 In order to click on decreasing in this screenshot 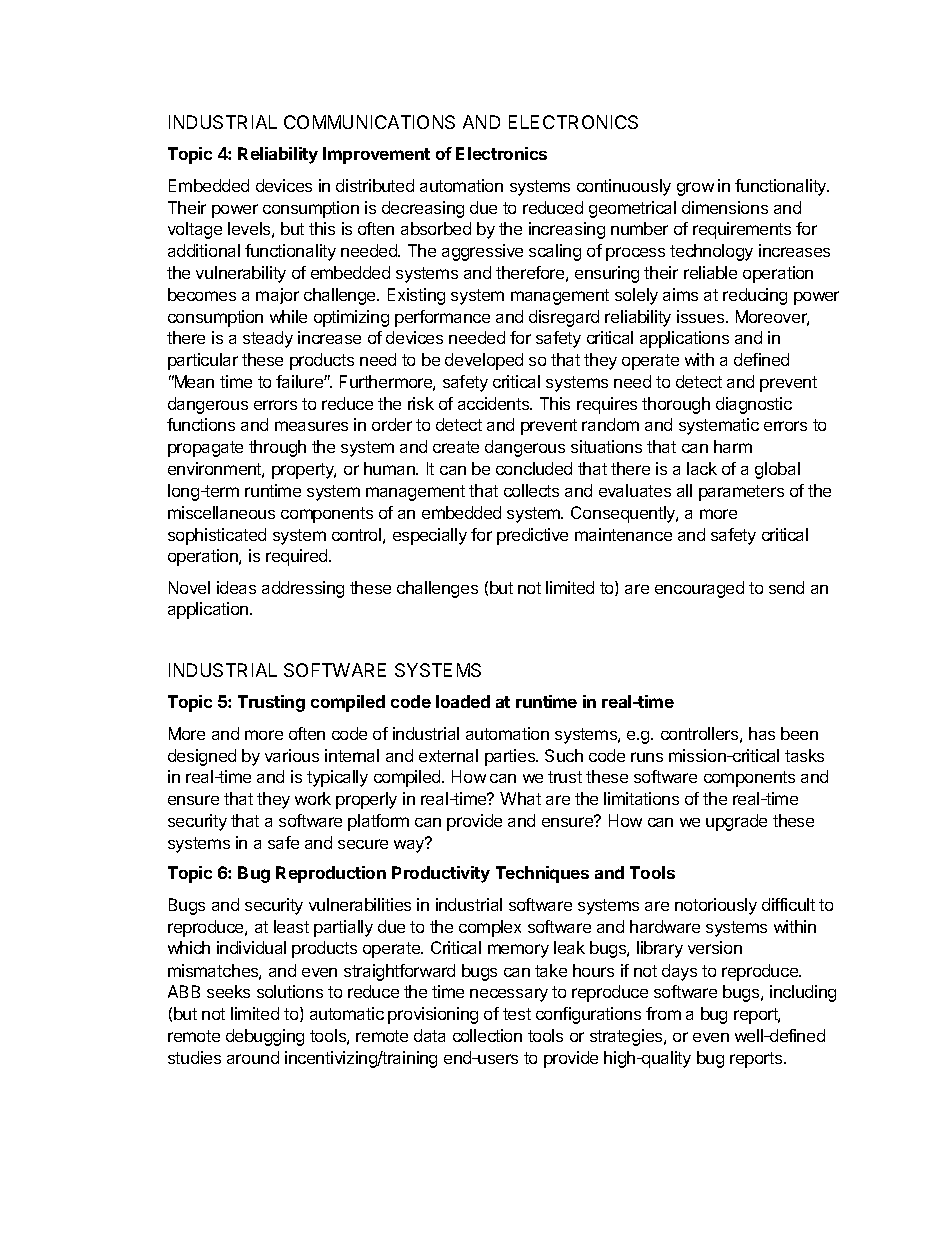, I will do `click(423, 209)`.
